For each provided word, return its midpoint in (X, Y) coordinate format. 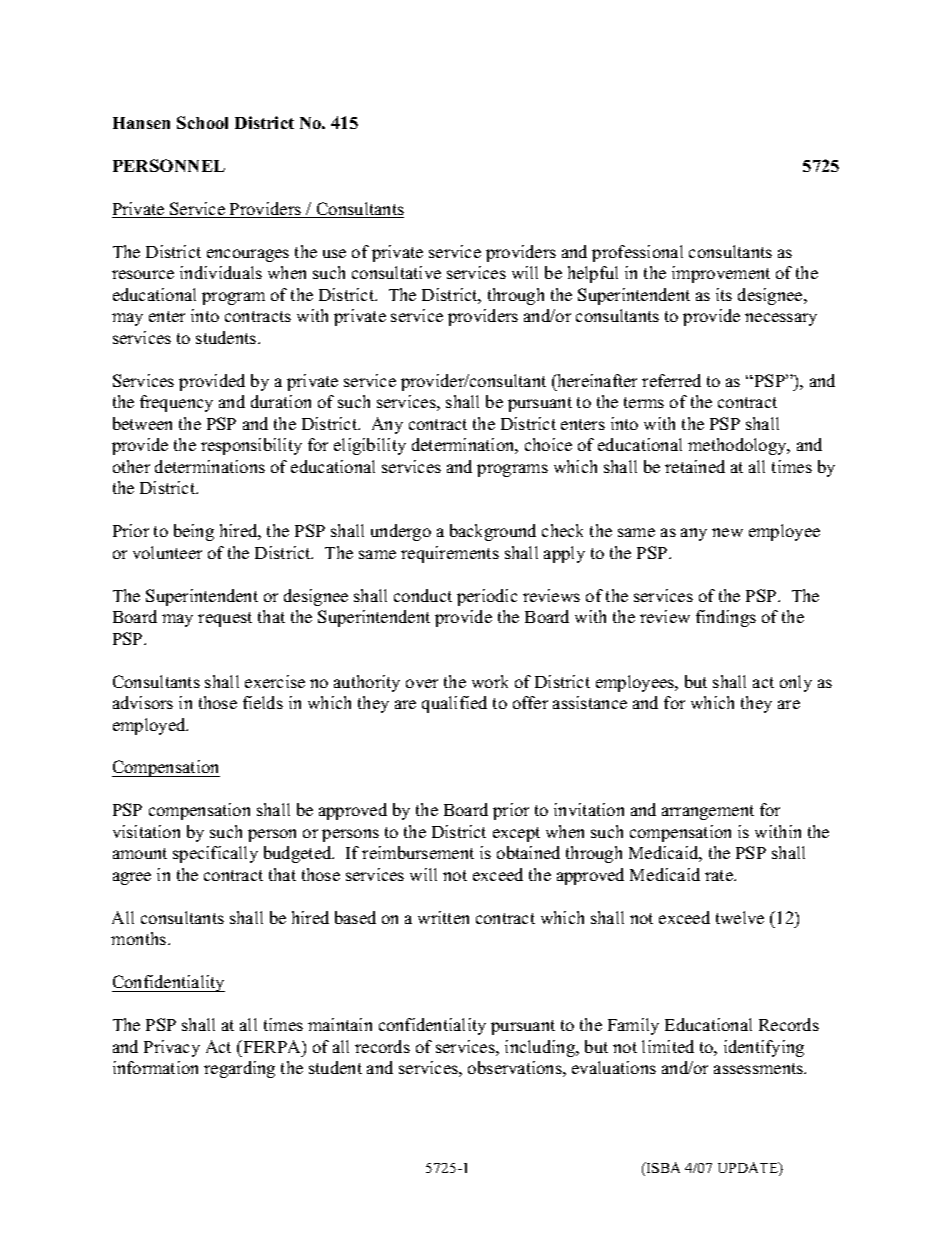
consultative (396, 272)
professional (637, 253)
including (541, 1048)
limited (668, 1046)
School (202, 122)
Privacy (172, 1048)
